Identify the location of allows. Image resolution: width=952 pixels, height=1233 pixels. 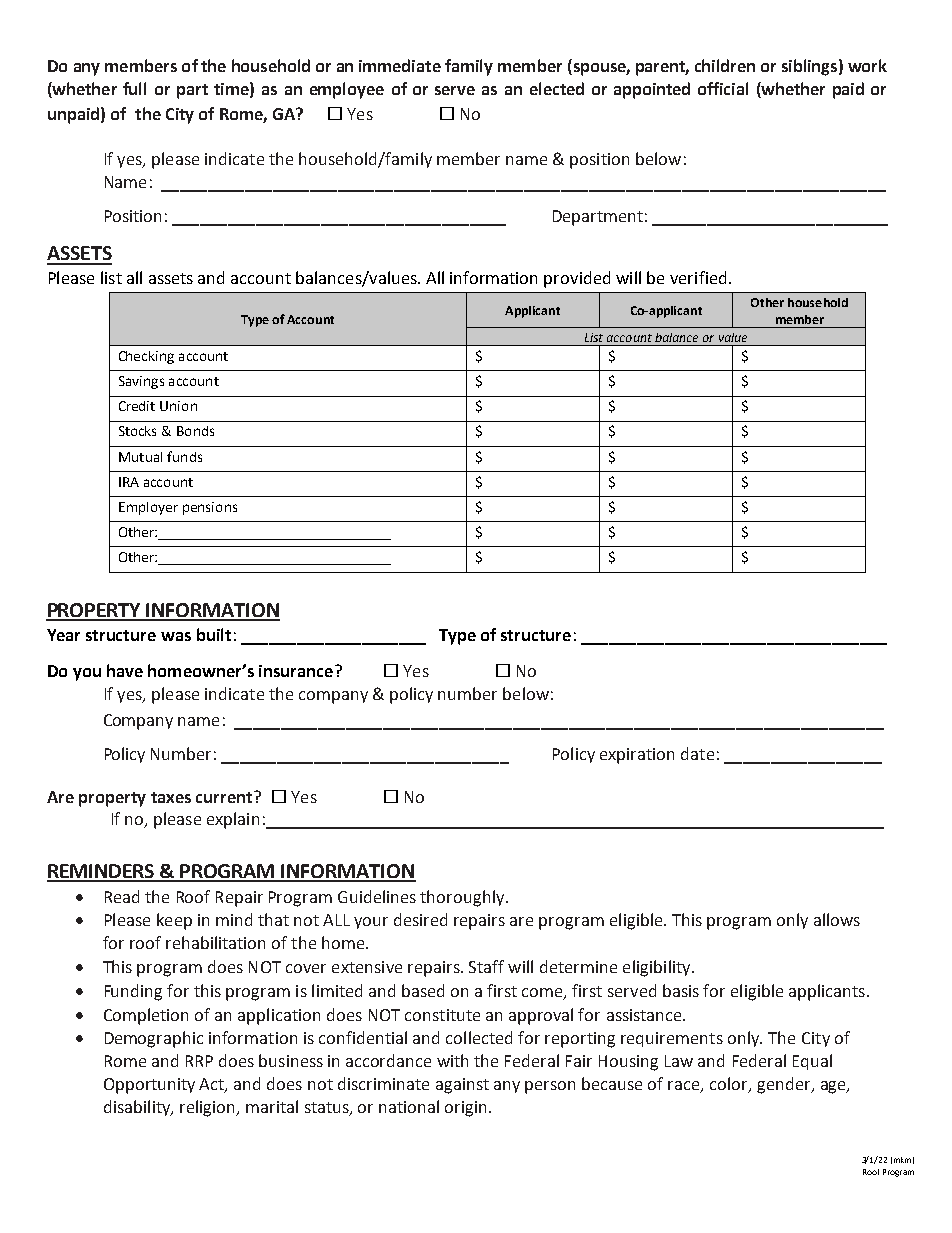
(837, 919).
